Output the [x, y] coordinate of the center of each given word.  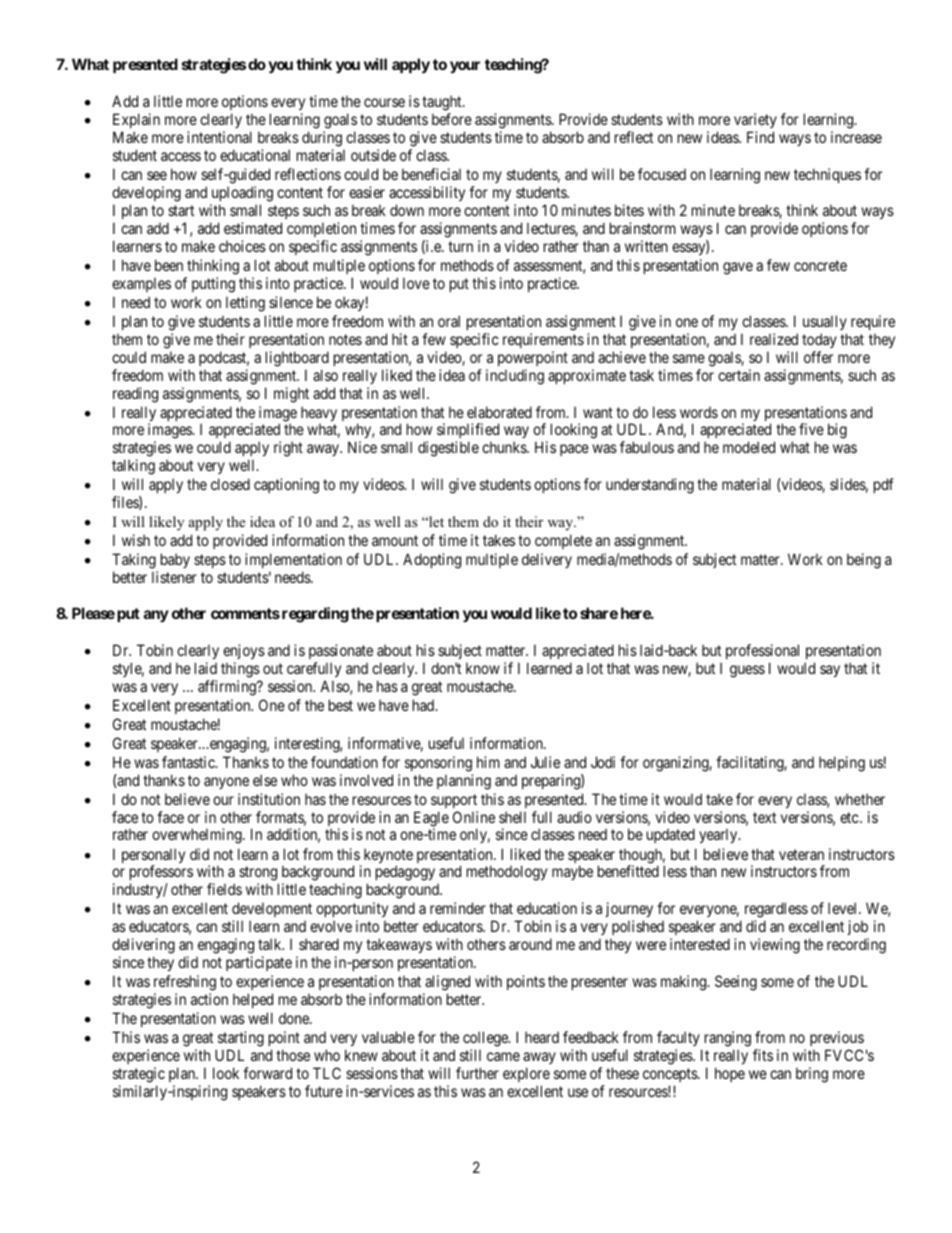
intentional [219, 137]
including [515, 377]
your [465, 67]
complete [563, 541]
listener [174, 577]
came [503, 1056]
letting [245, 304]
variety [755, 122]
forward [267, 1073]
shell [512, 817]
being [864, 561]
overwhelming [198, 836]
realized [774, 339]
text [764, 817]
